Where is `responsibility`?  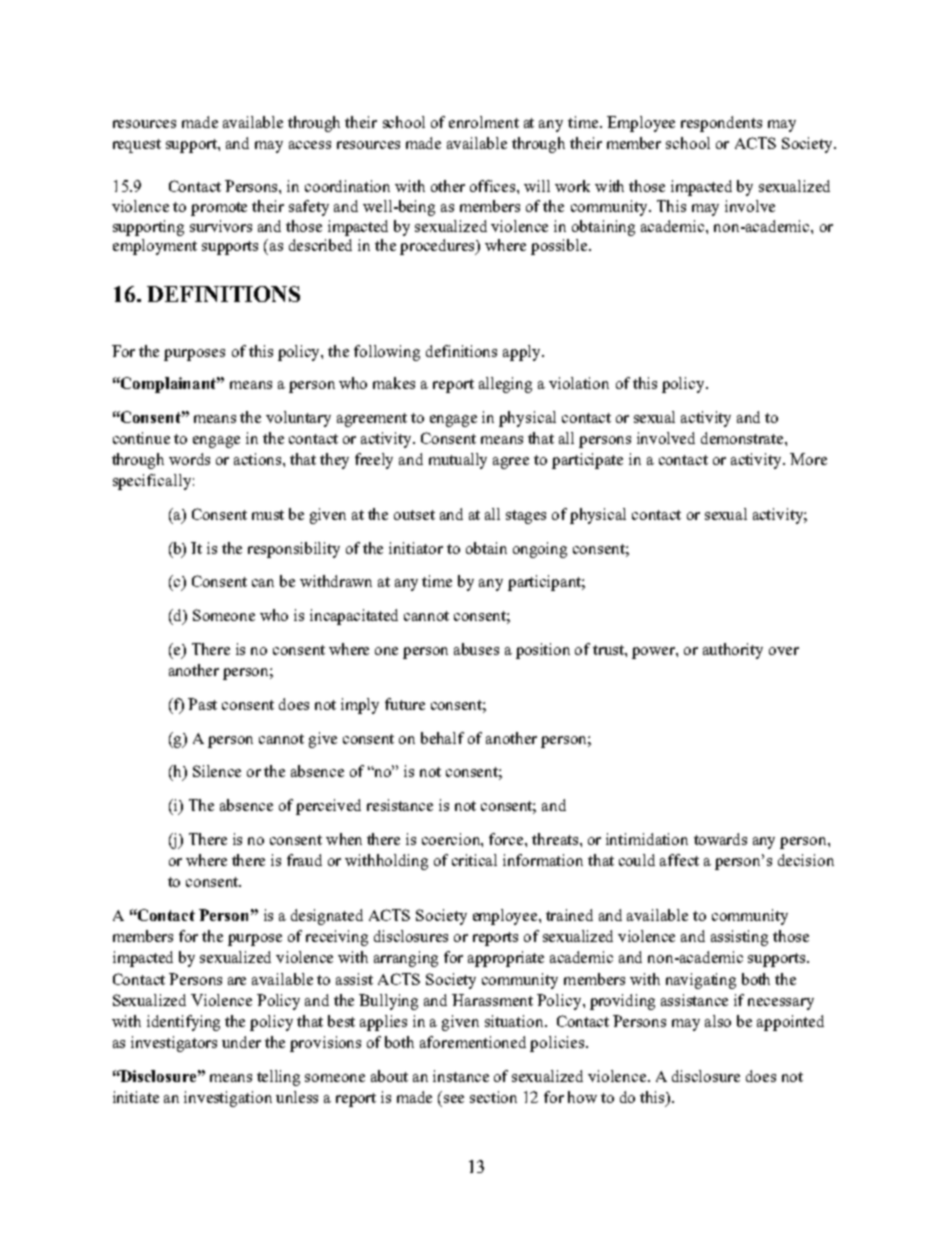
responsibility is located at coordinates (294, 550).
